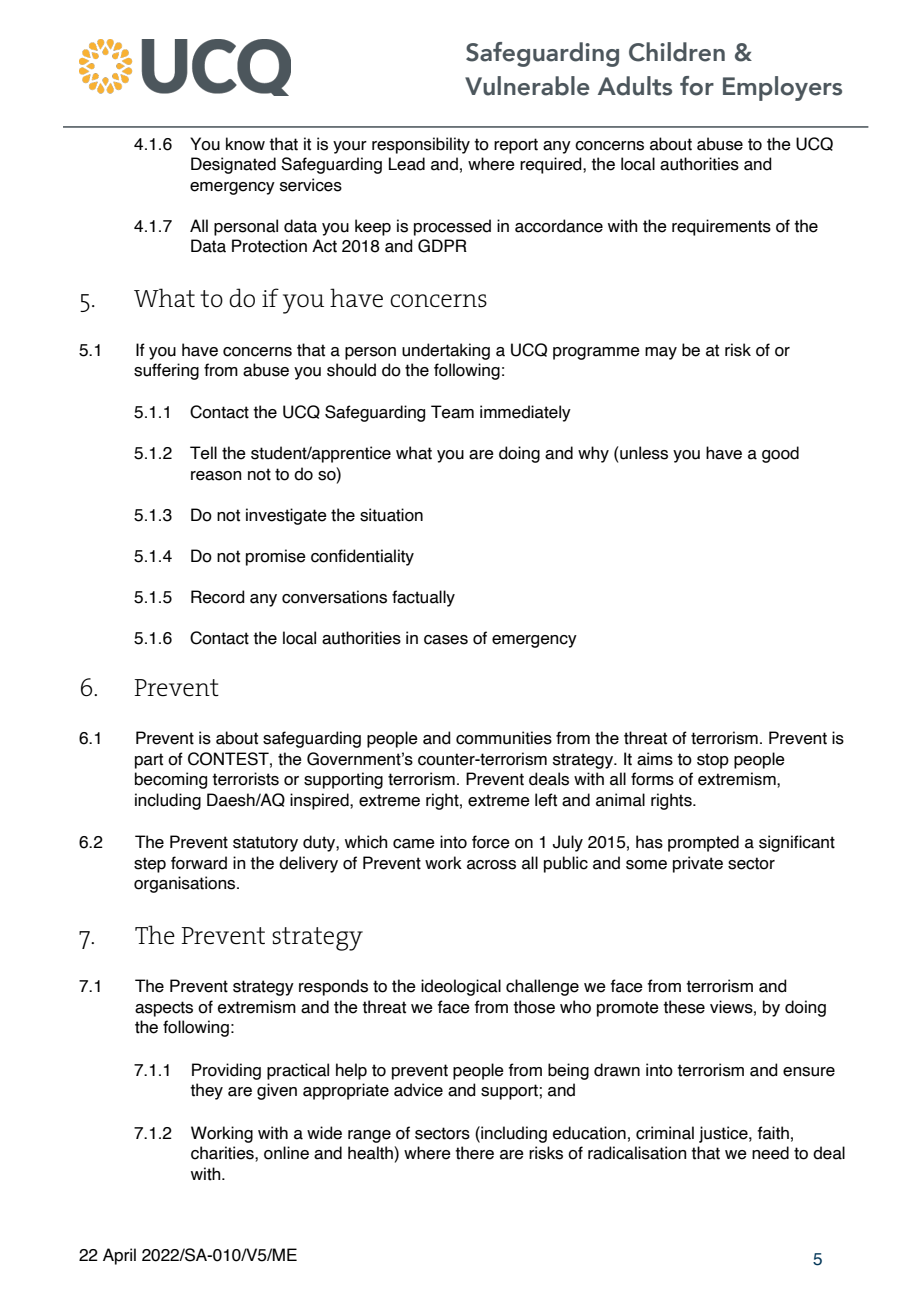  What do you see at coordinates (684, 1007) in the document?
I see `these` at bounding box center [684, 1007].
